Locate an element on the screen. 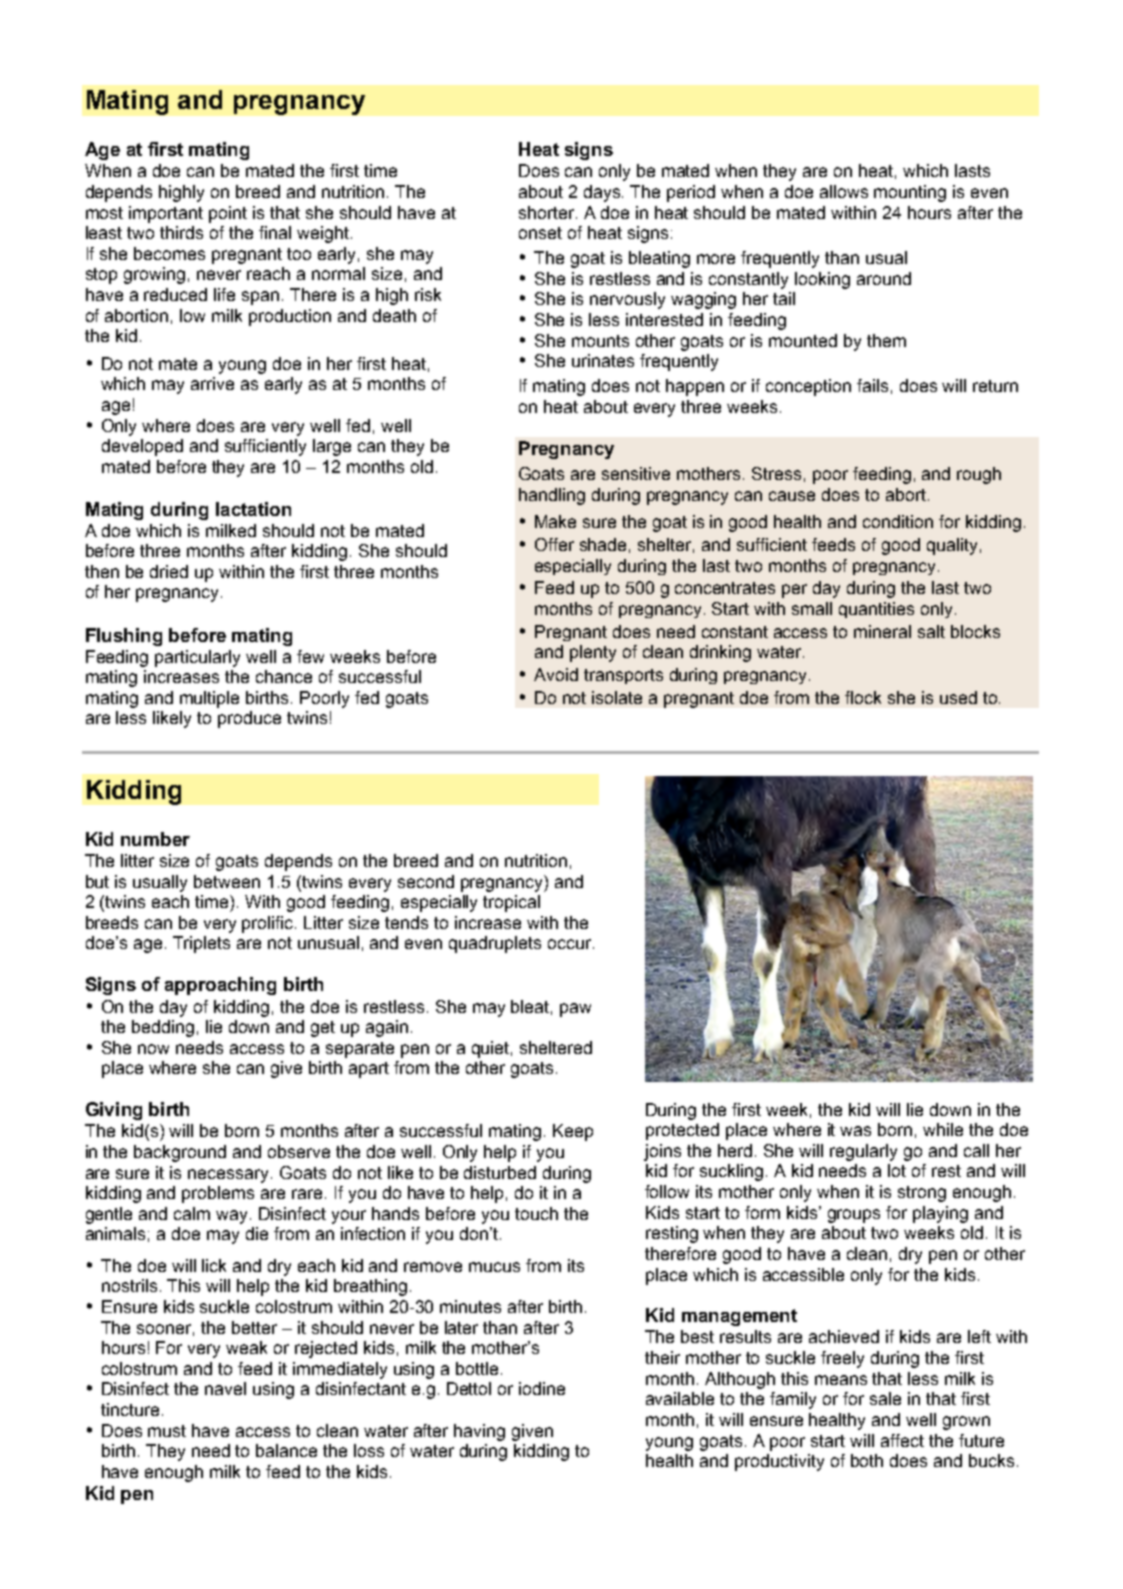  flock is located at coordinates (863, 697).
